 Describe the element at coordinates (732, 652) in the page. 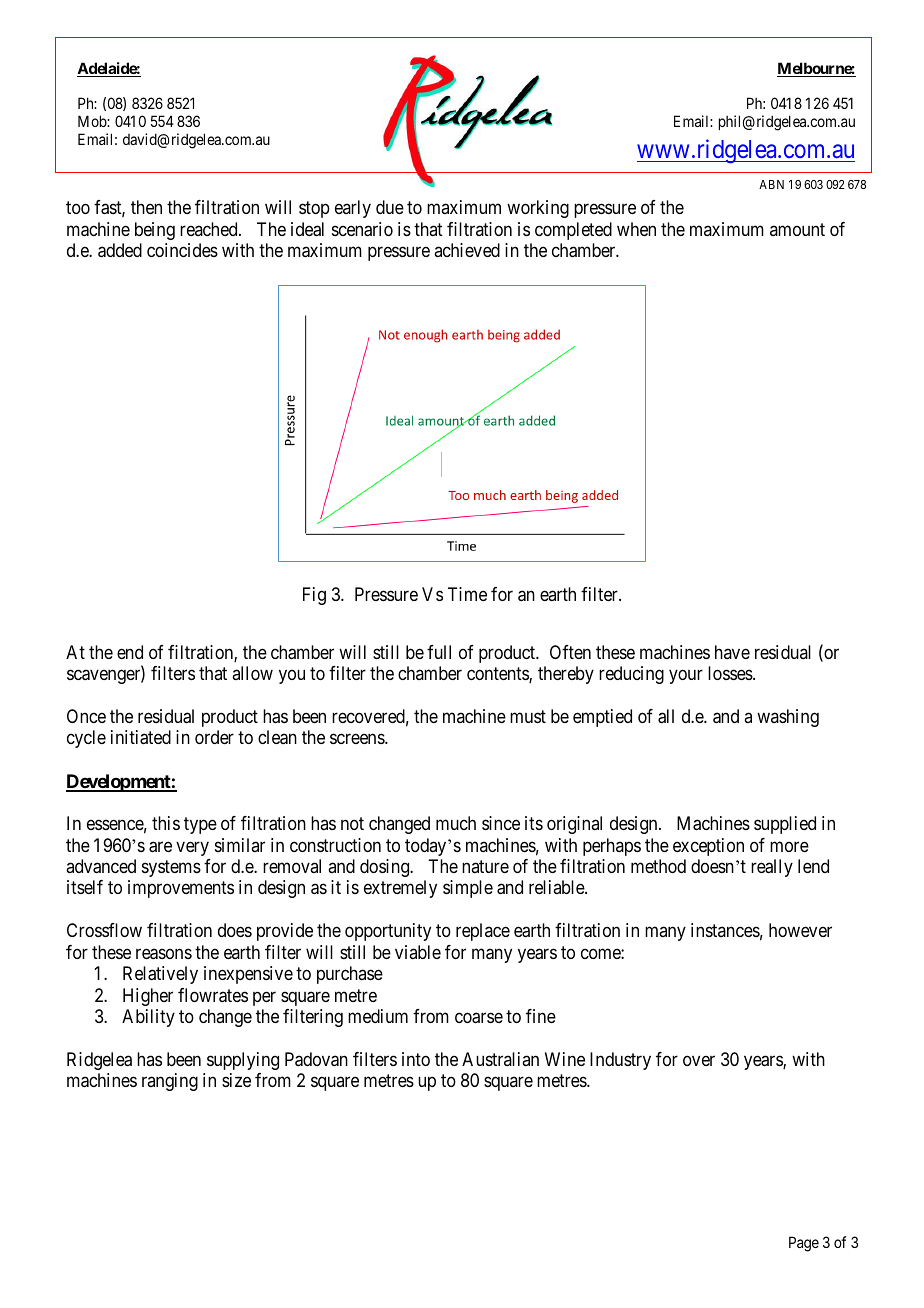

I see `have` at that location.
